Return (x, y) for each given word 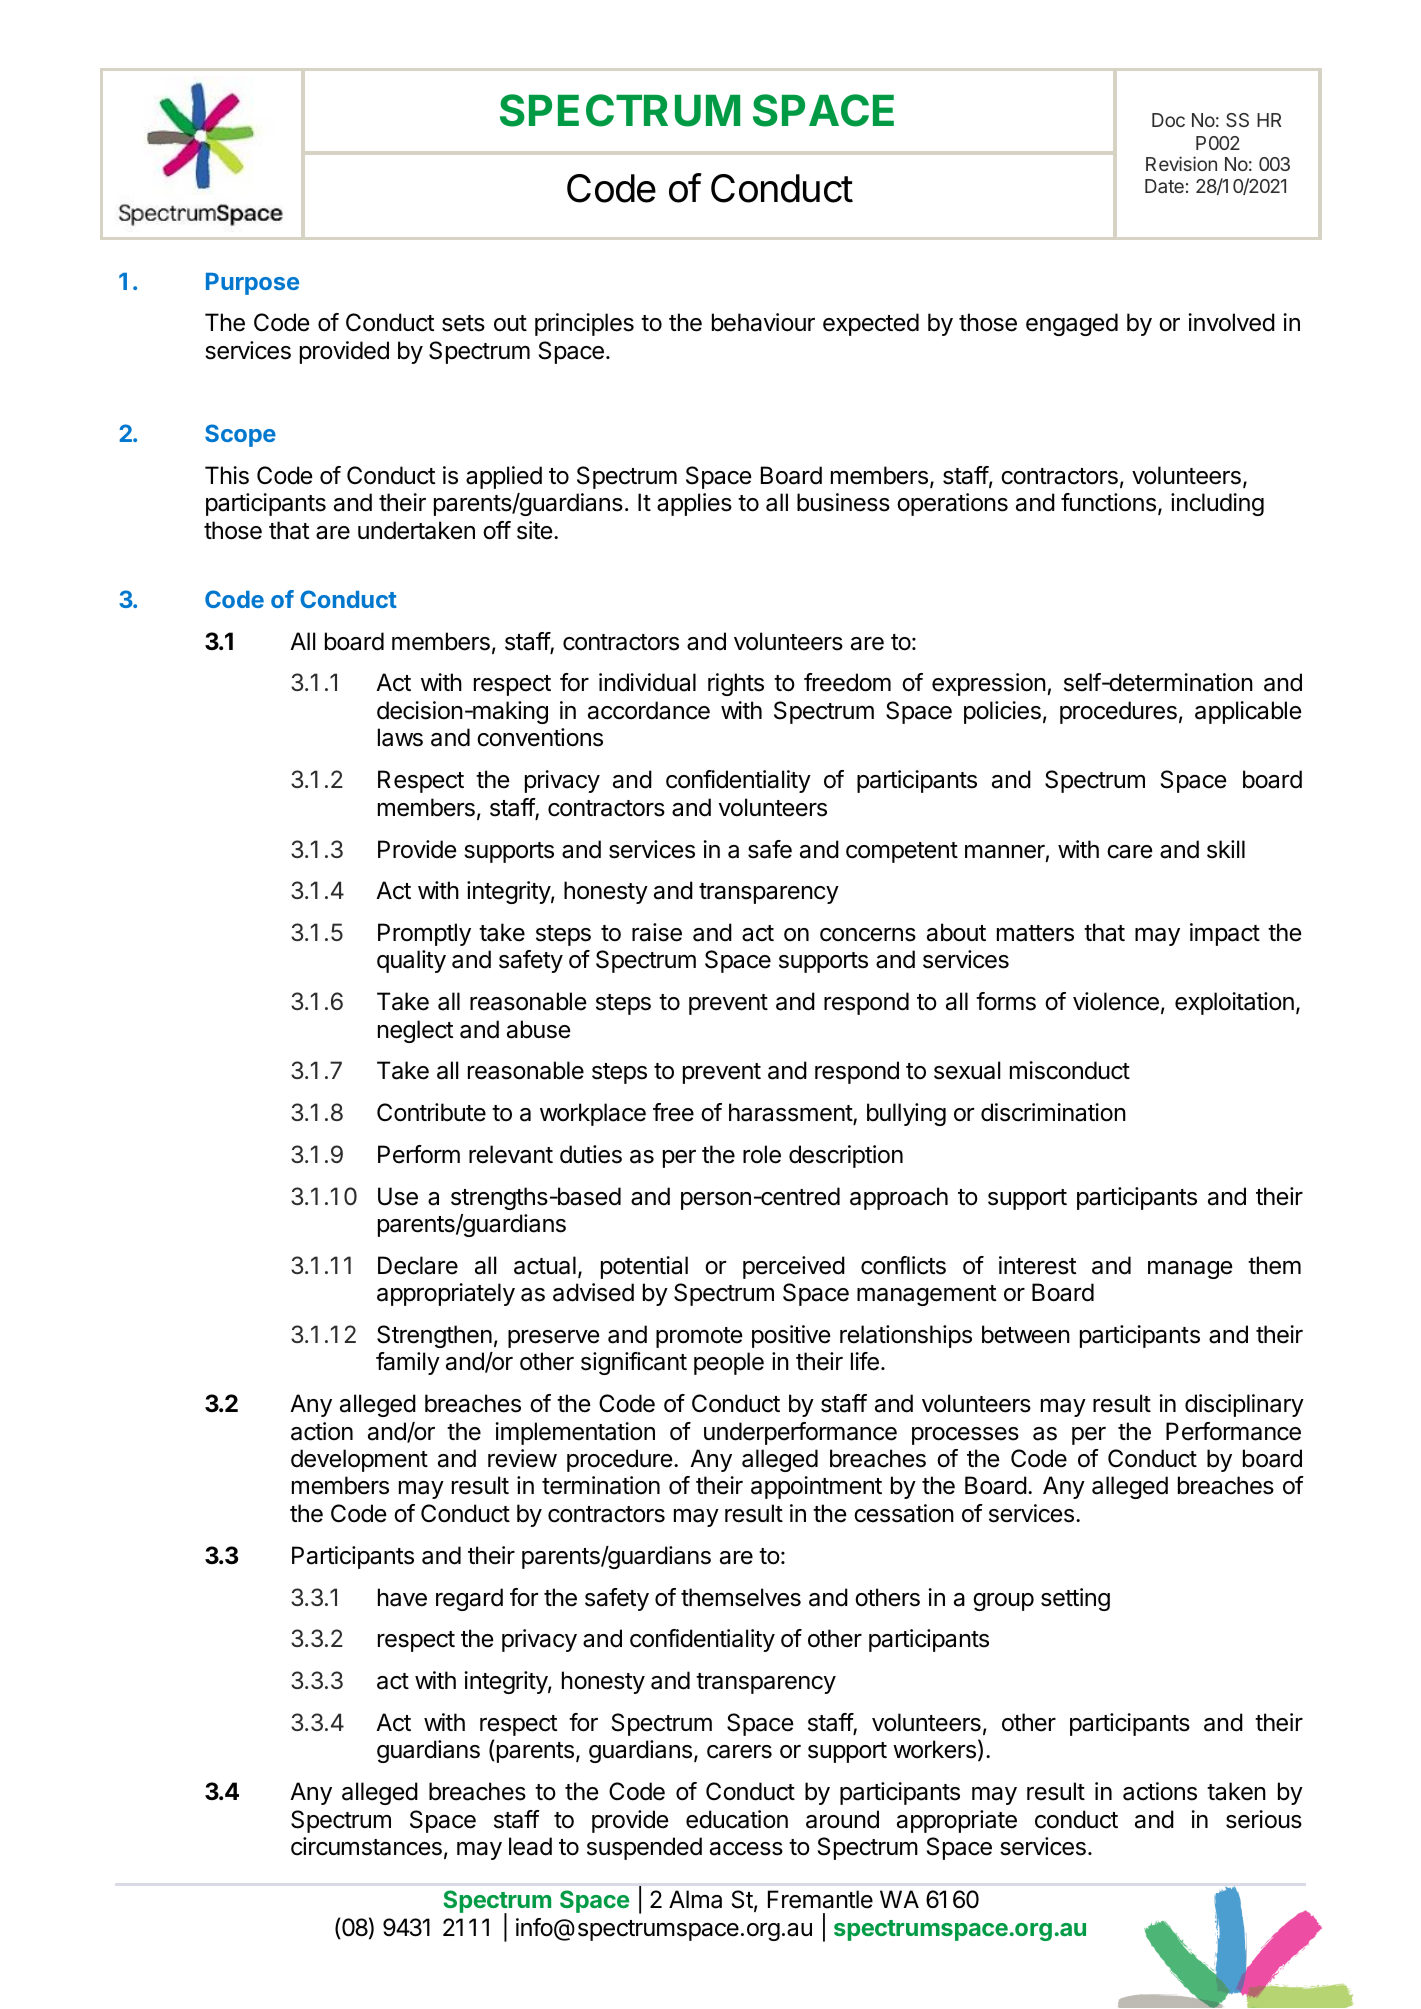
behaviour (763, 322)
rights (736, 684)
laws (400, 737)
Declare (418, 1265)
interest (1037, 1265)
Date (1164, 186)
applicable (1248, 712)
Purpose (252, 284)
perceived (794, 1267)
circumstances (366, 1846)
